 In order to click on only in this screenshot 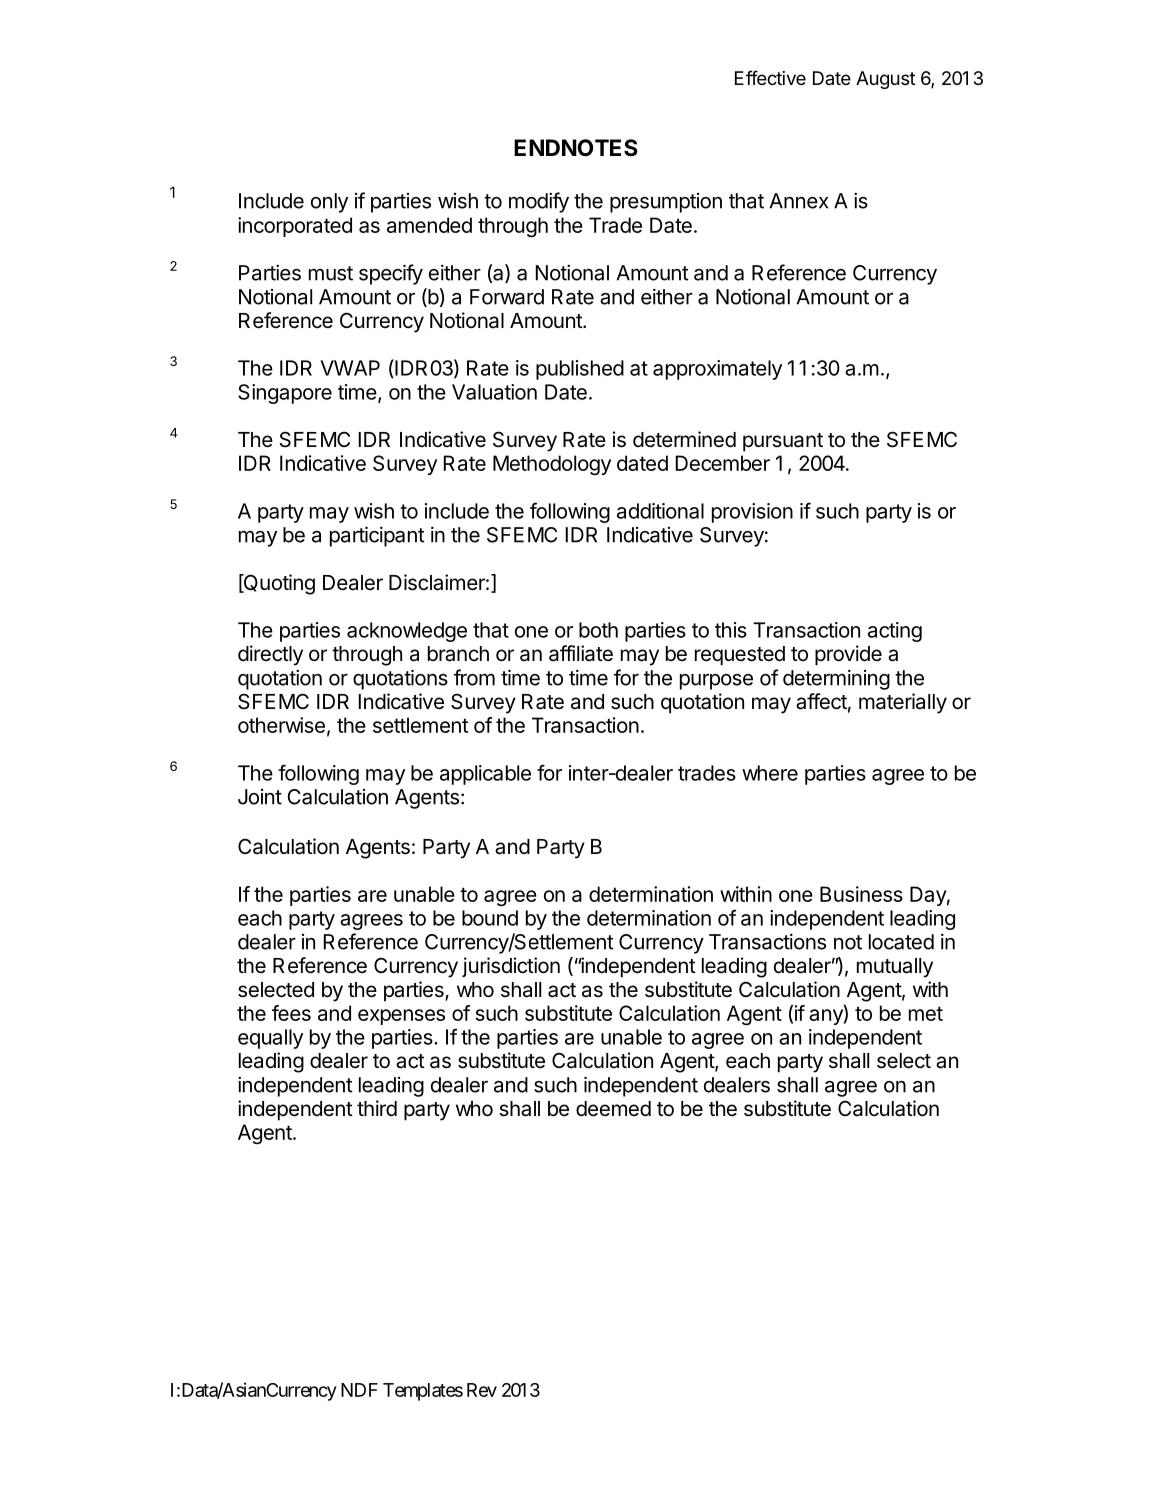, I will do `click(329, 203)`.
